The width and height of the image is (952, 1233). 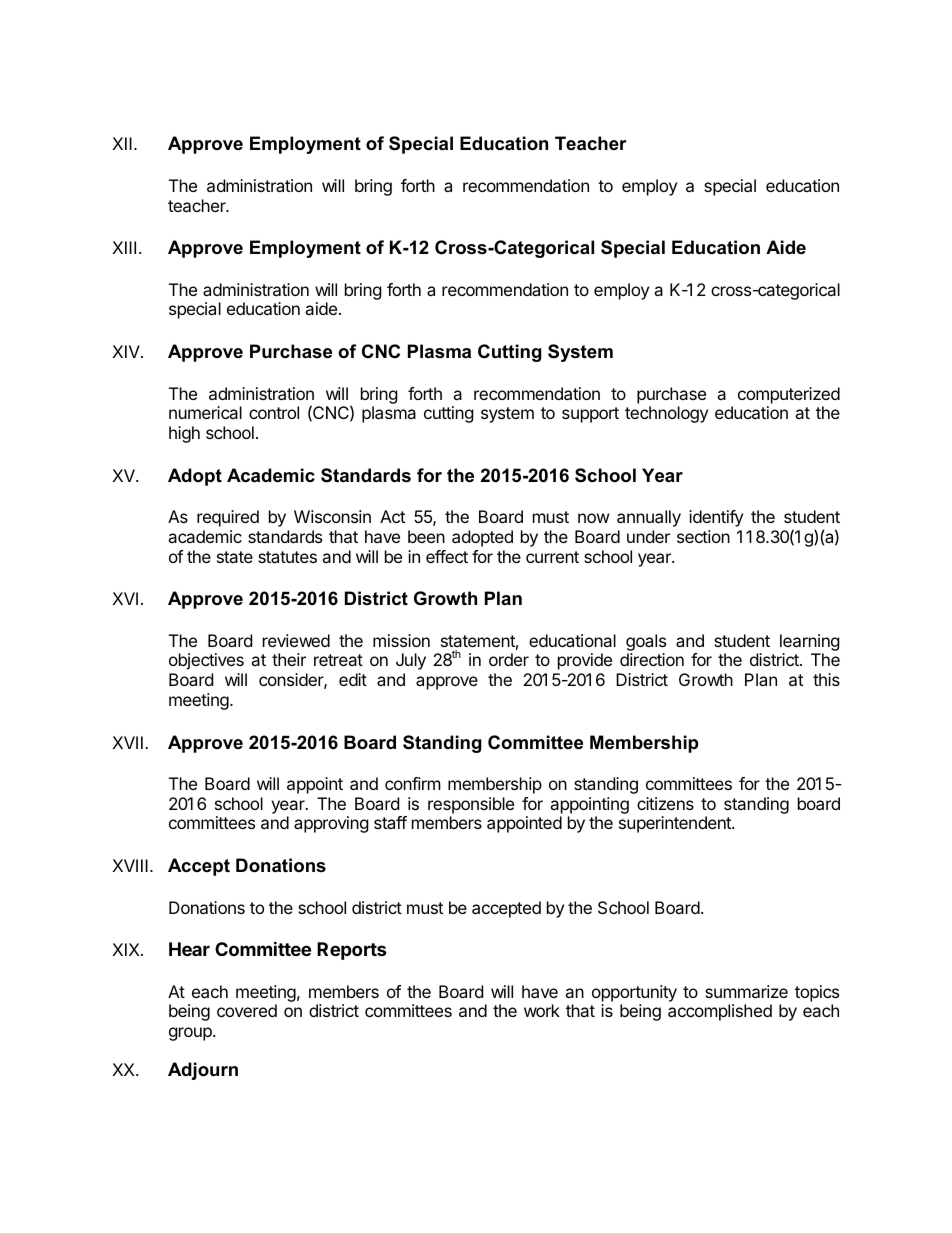 I want to click on computerized, so click(x=789, y=395).
